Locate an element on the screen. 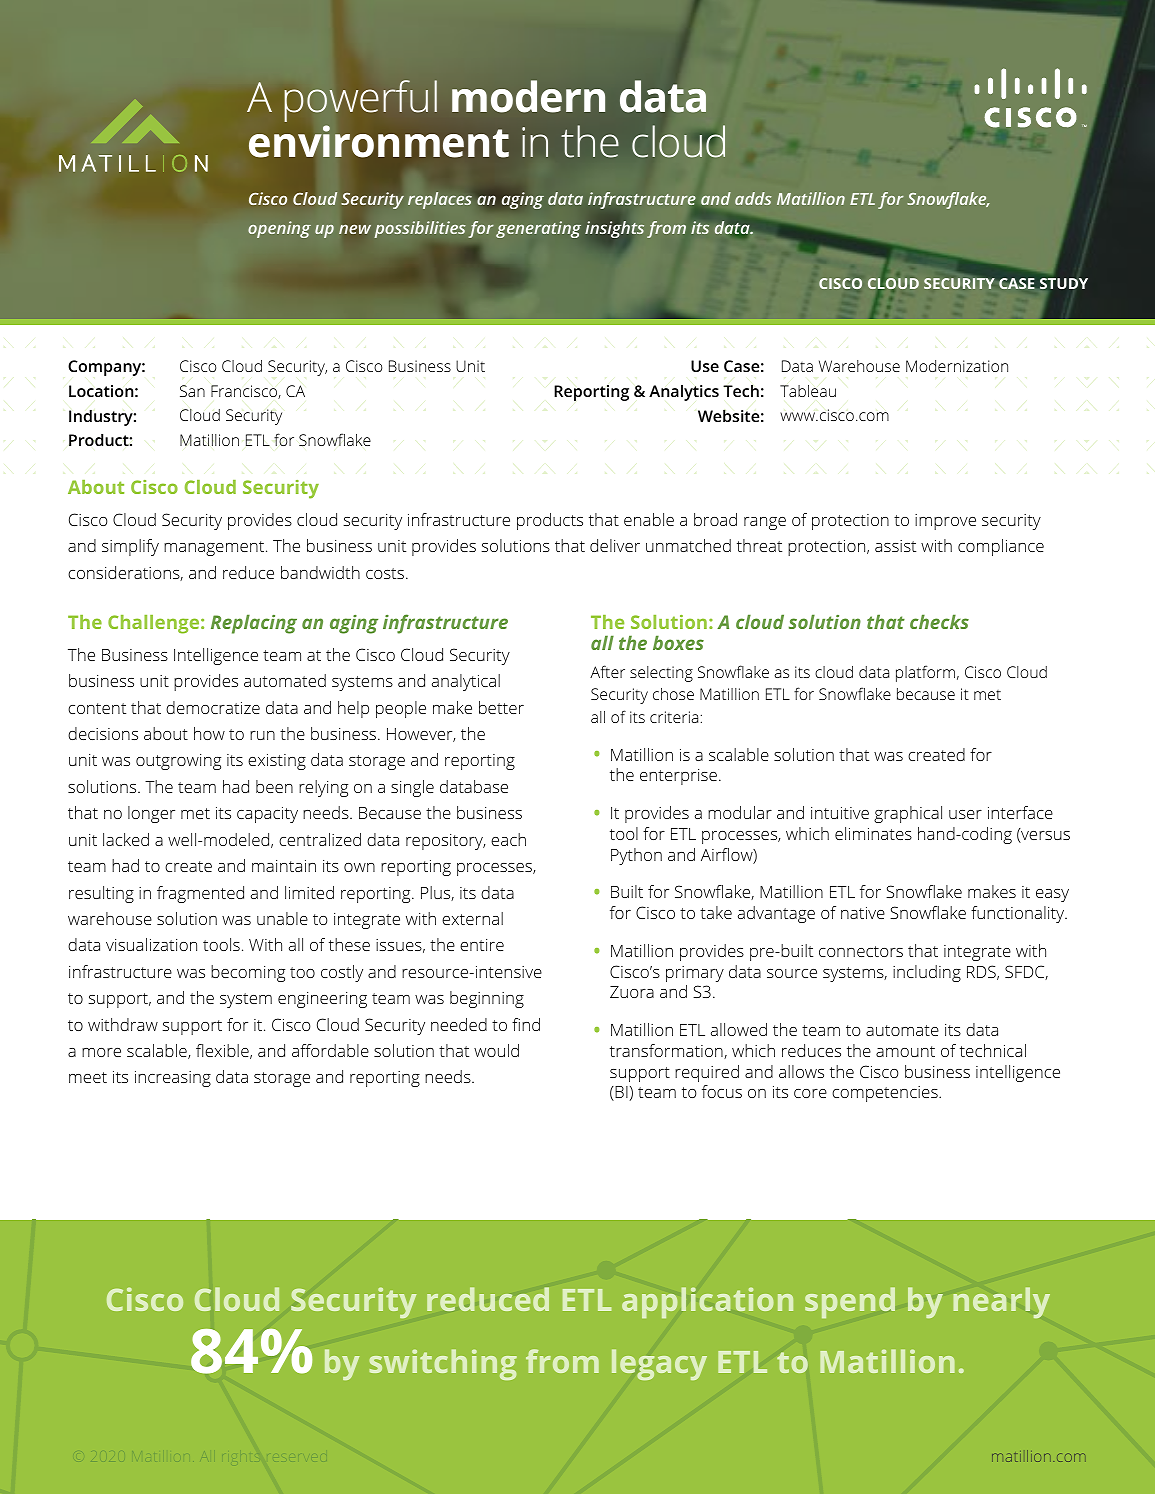 This screenshot has width=1155, height=1494. switching is located at coordinates (443, 1364).
